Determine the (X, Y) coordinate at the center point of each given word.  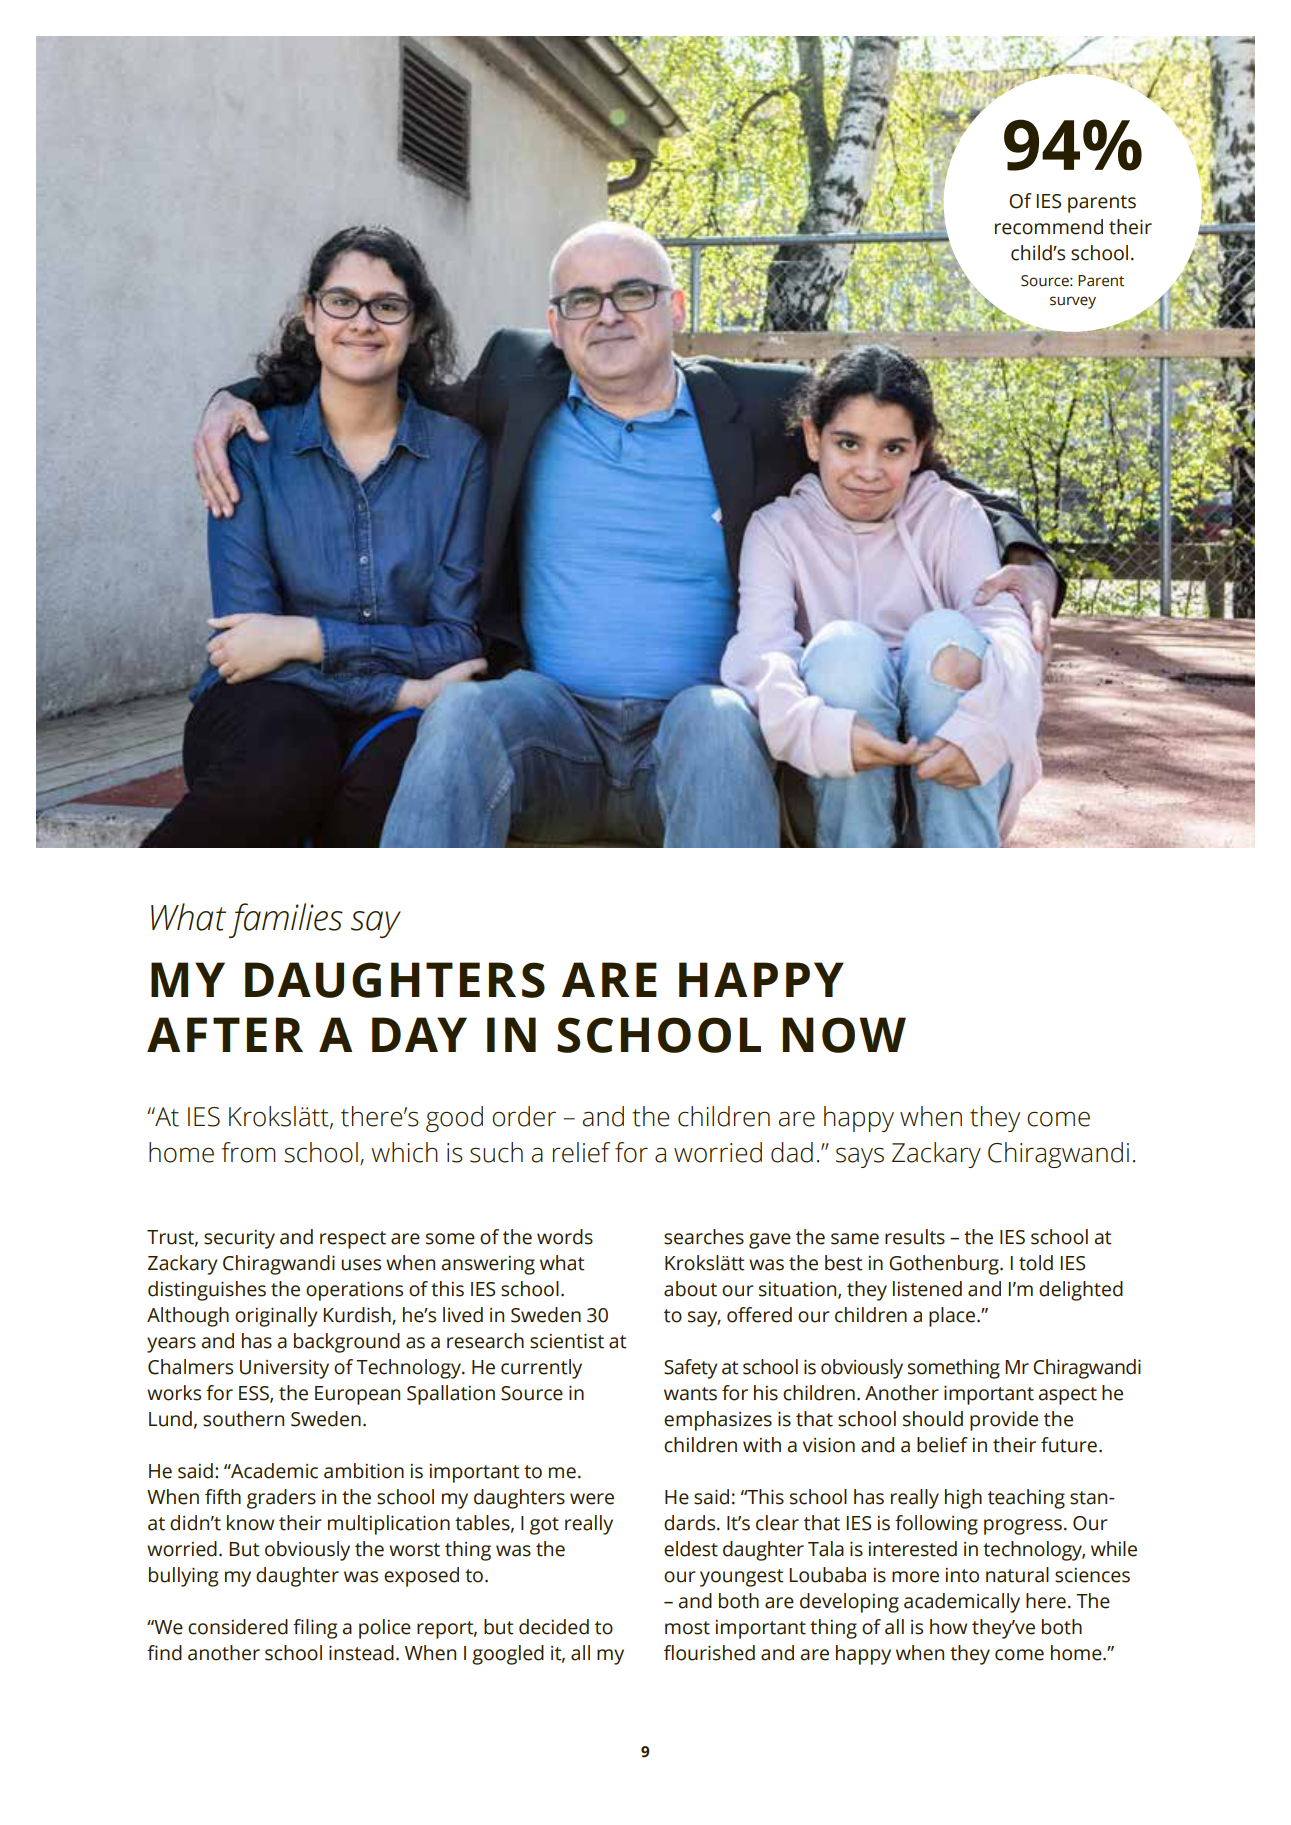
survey (1073, 302)
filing (315, 1629)
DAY (419, 1034)
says (860, 1157)
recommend (1049, 227)
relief (581, 1152)
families (286, 920)
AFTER (225, 1034)
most (687, 1628)
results (915, 1237)
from (249, 1152)
